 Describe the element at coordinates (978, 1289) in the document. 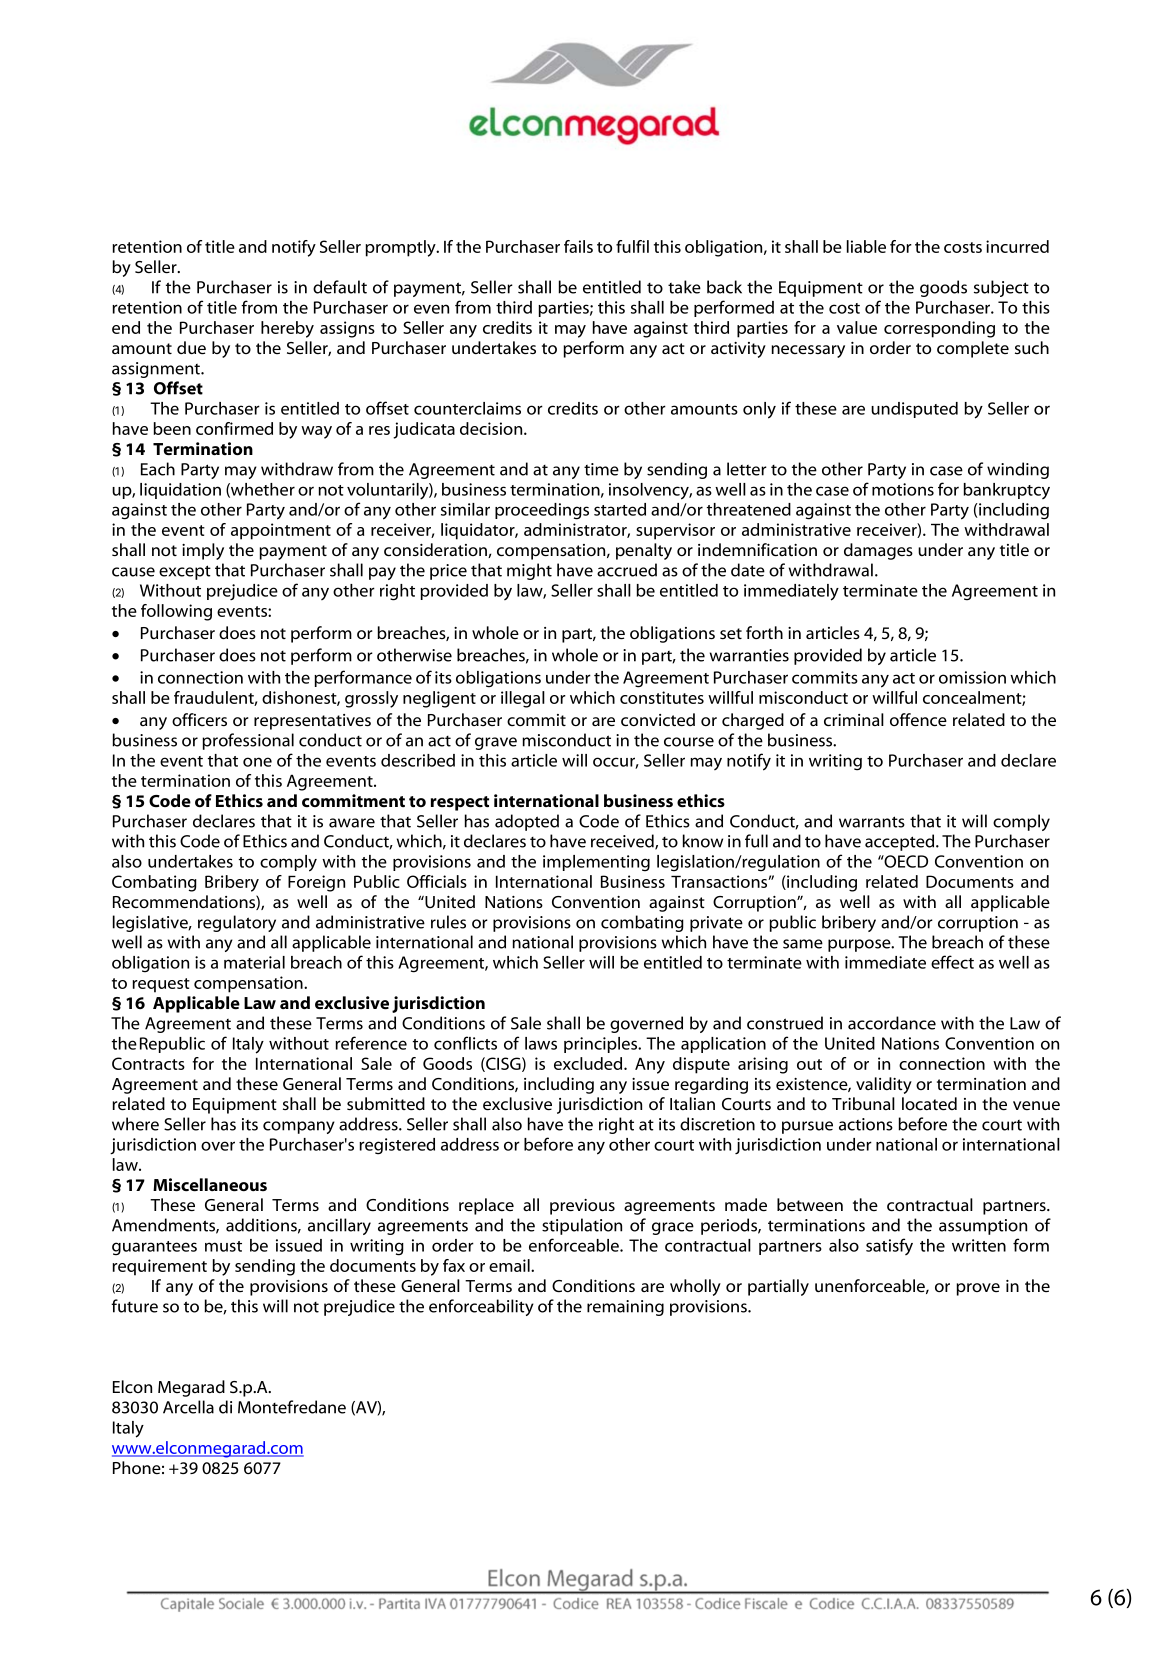

I see `prove` at that location.
